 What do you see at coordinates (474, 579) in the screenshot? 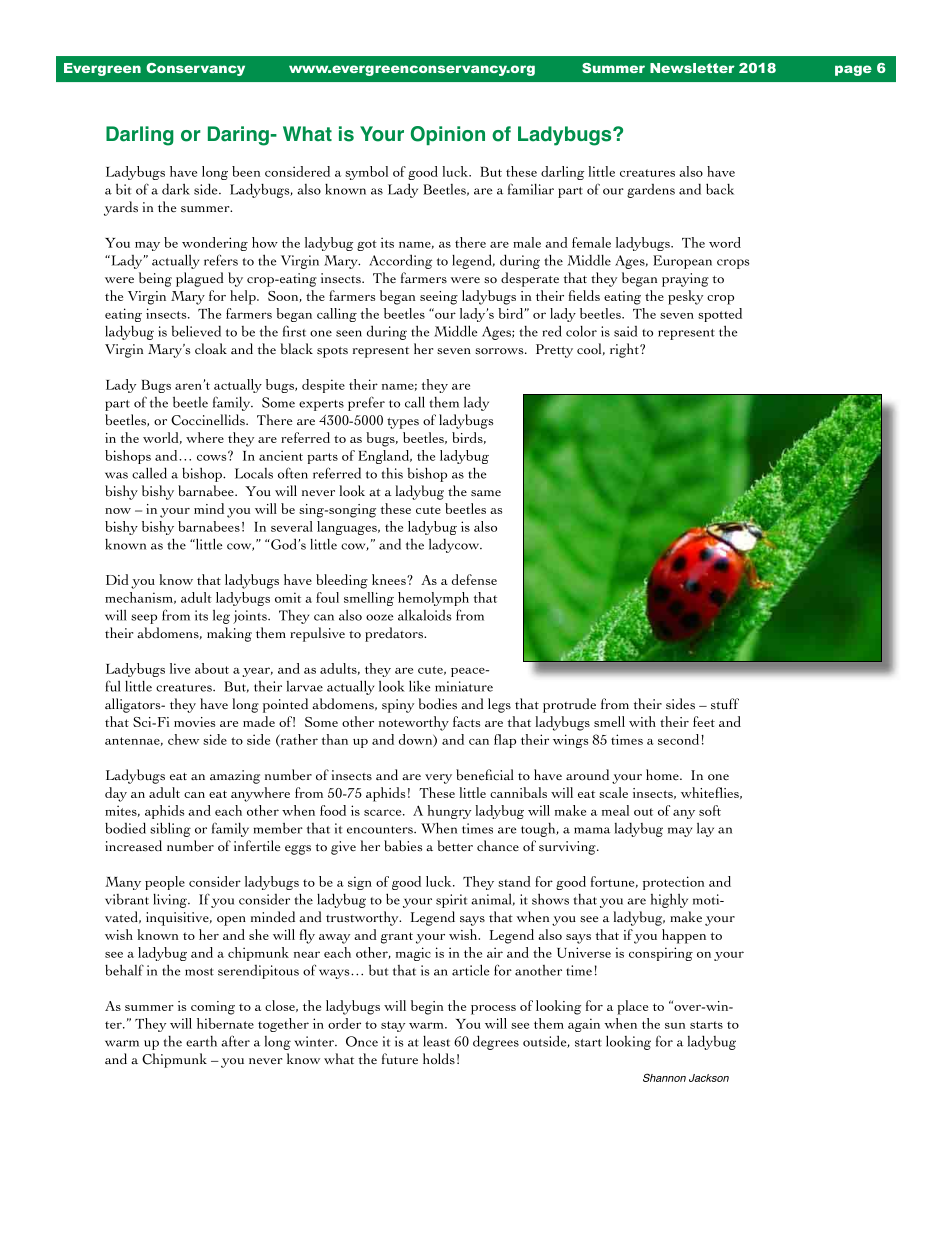
I see `defense` at bounding box center [474, 579].
